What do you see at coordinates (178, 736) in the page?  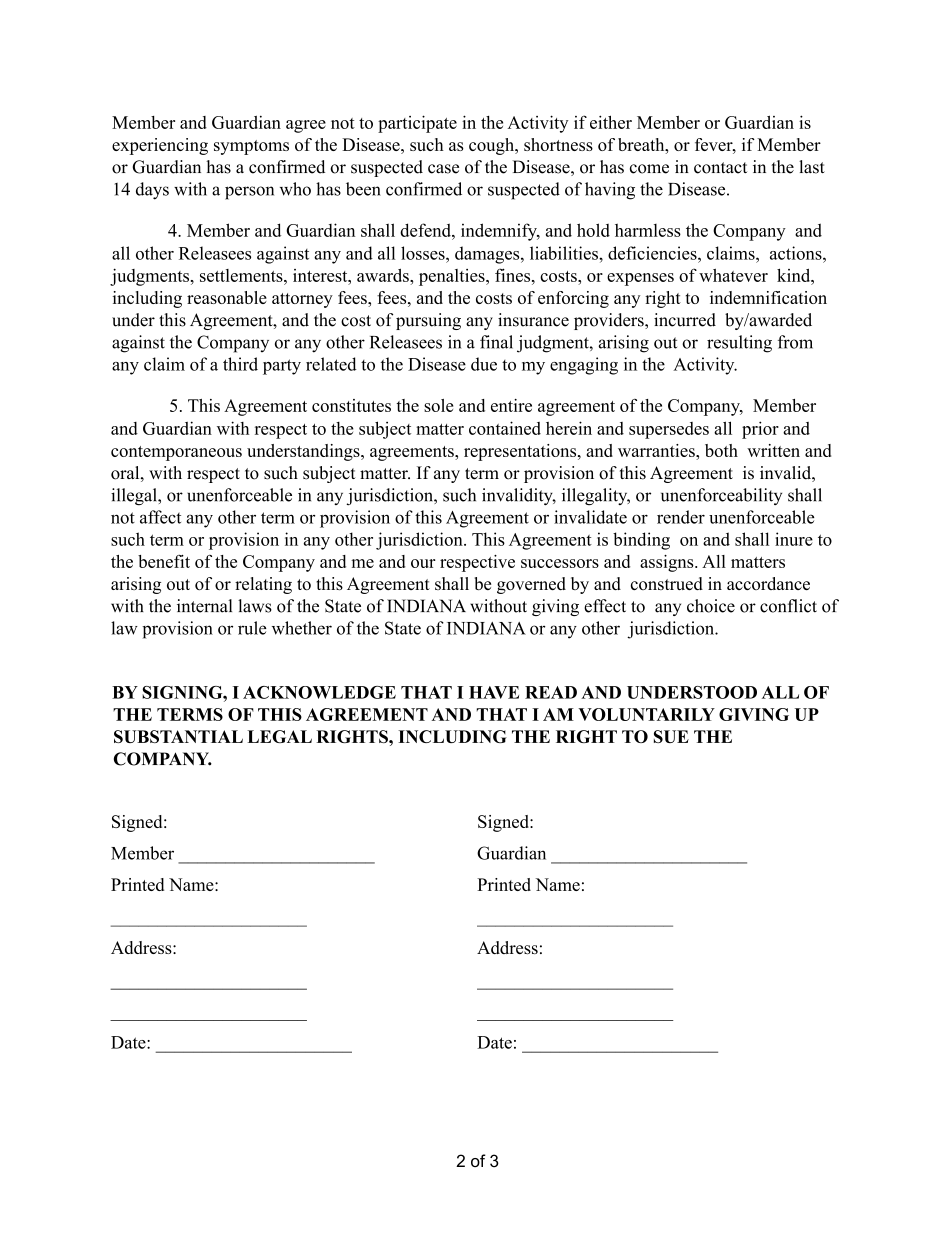 I see `SUBSTANTIAL` at bounding box center [178, 736].
